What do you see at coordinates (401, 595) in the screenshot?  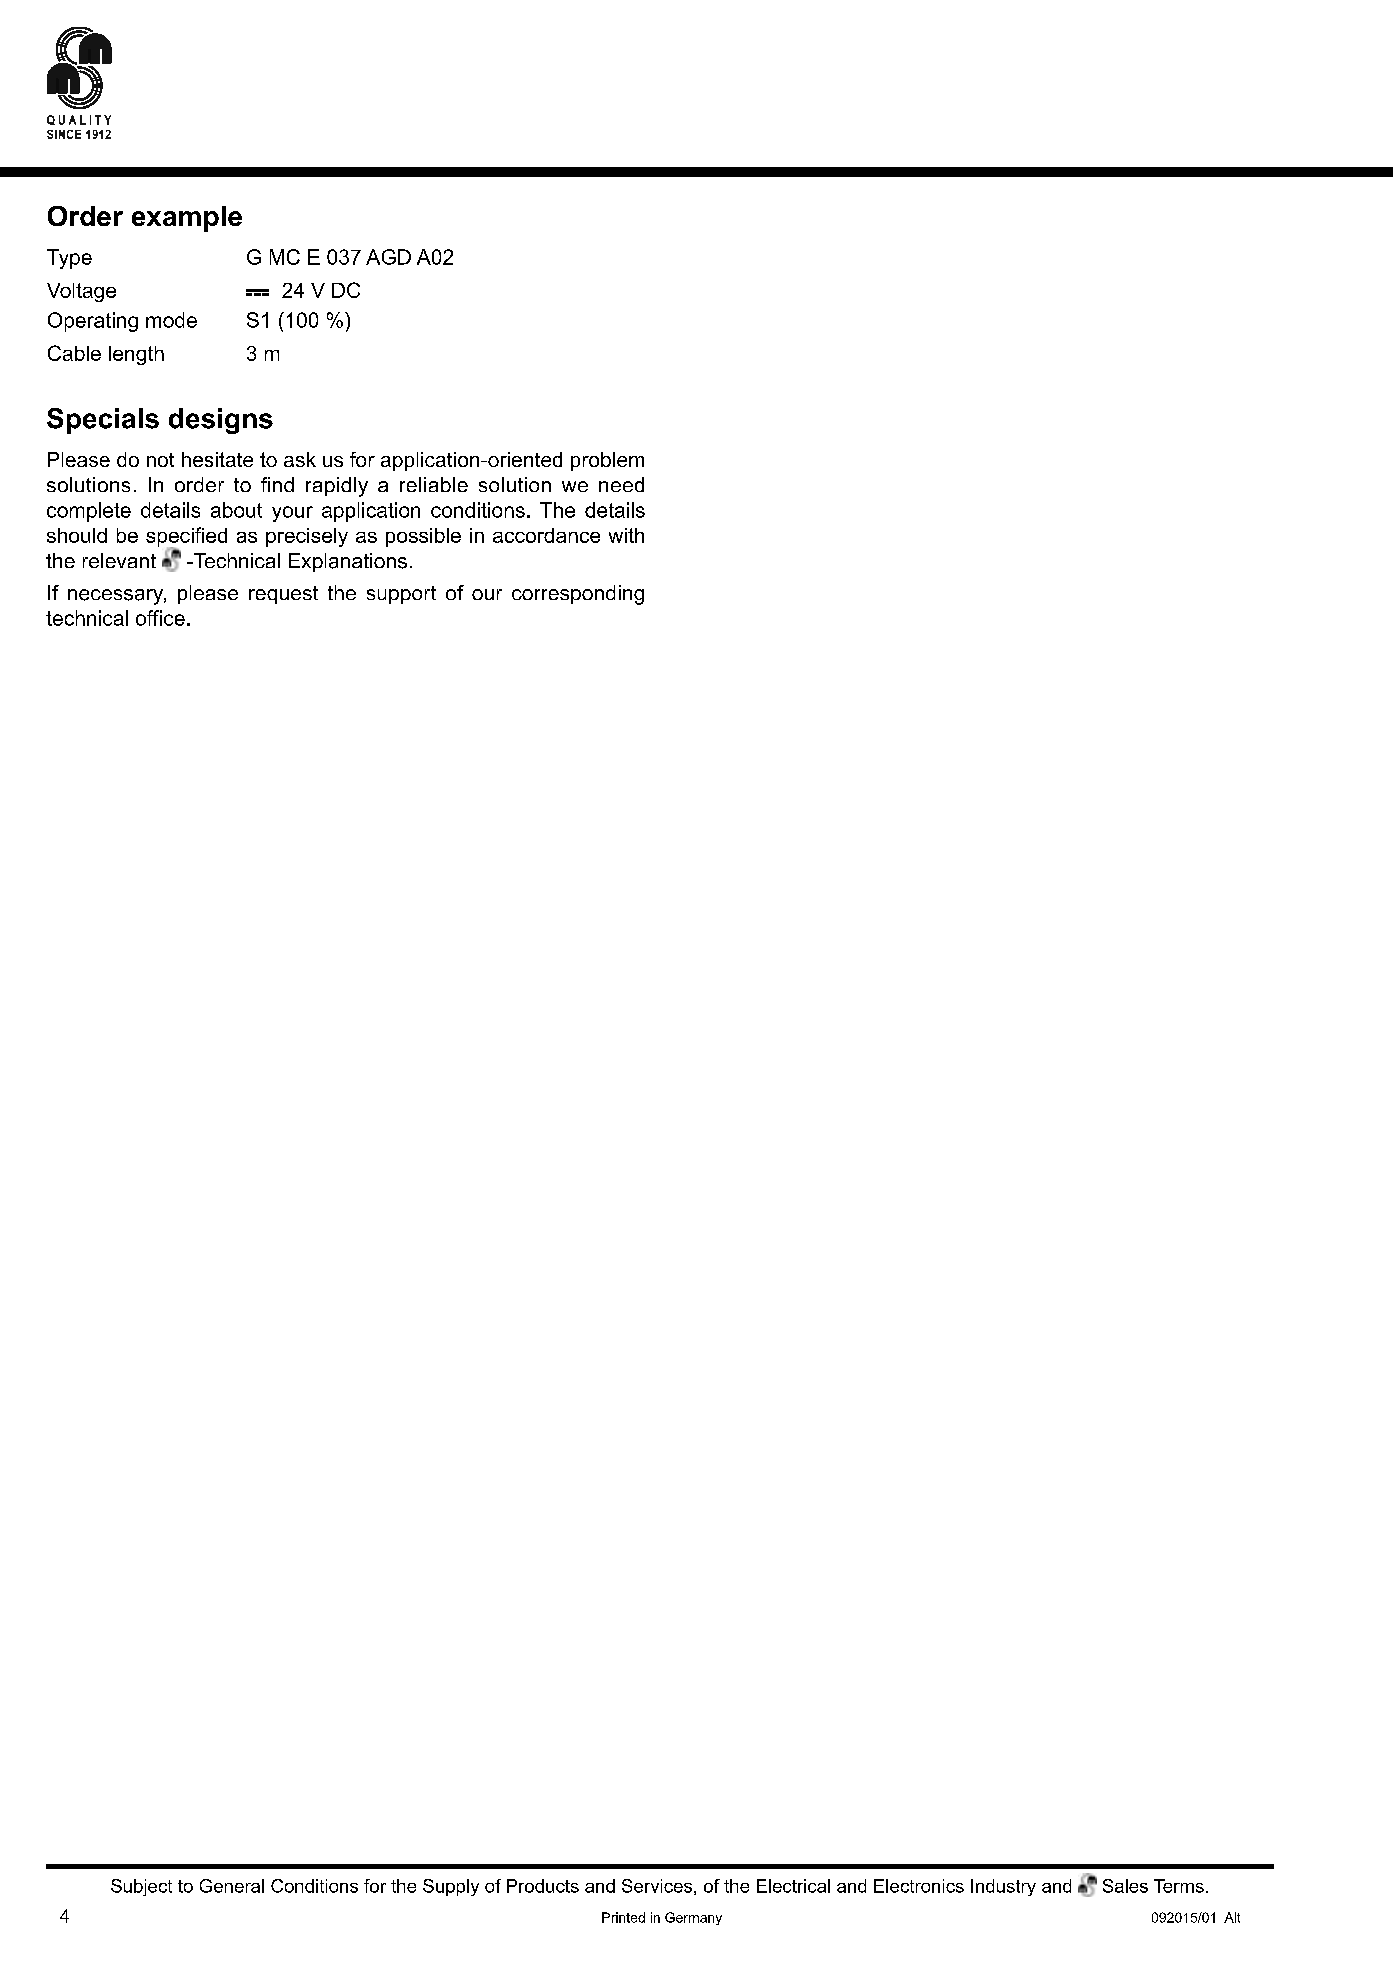 I see `support` at bounding box center [401, 595].
